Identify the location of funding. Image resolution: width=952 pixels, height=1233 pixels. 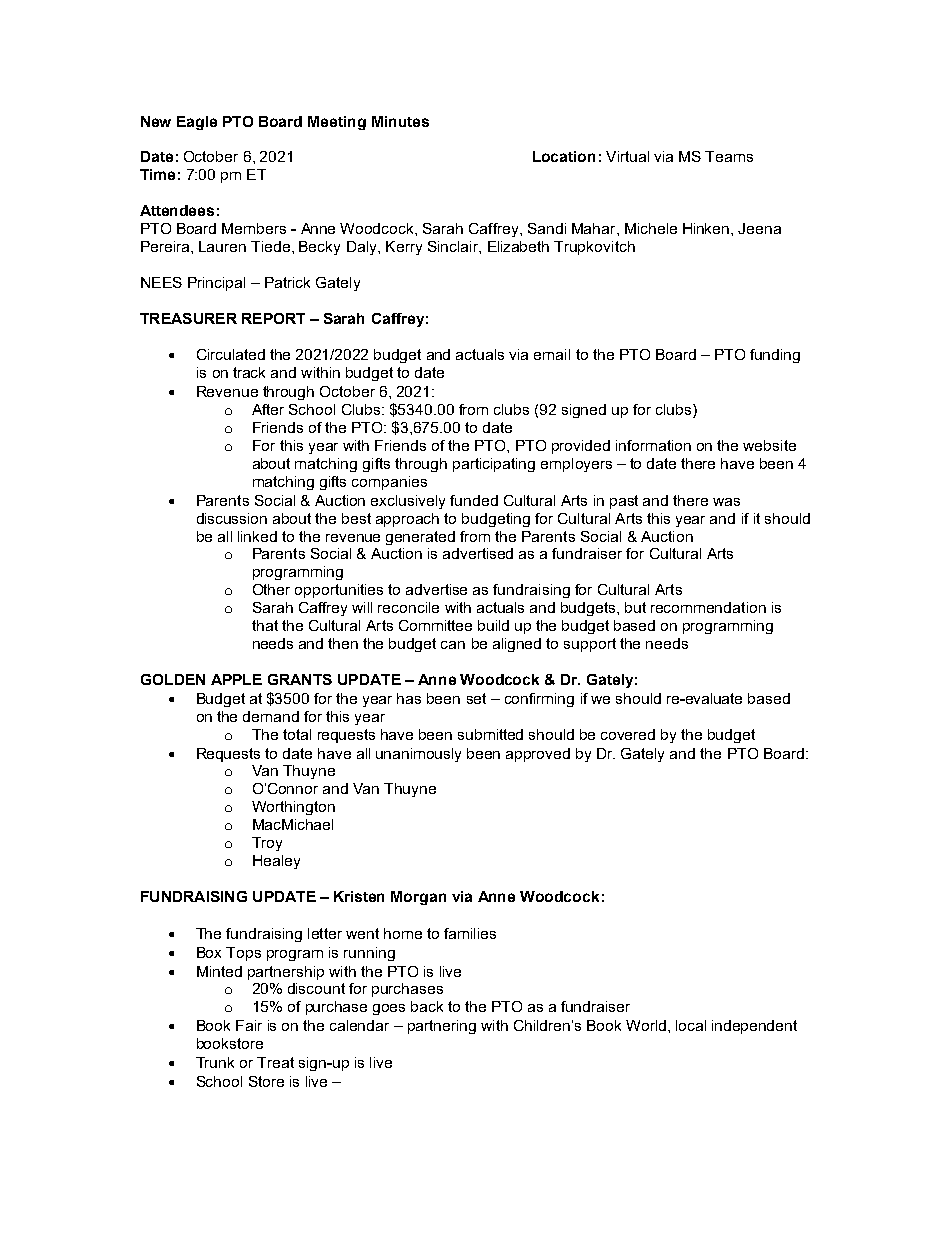
(775, 356).
